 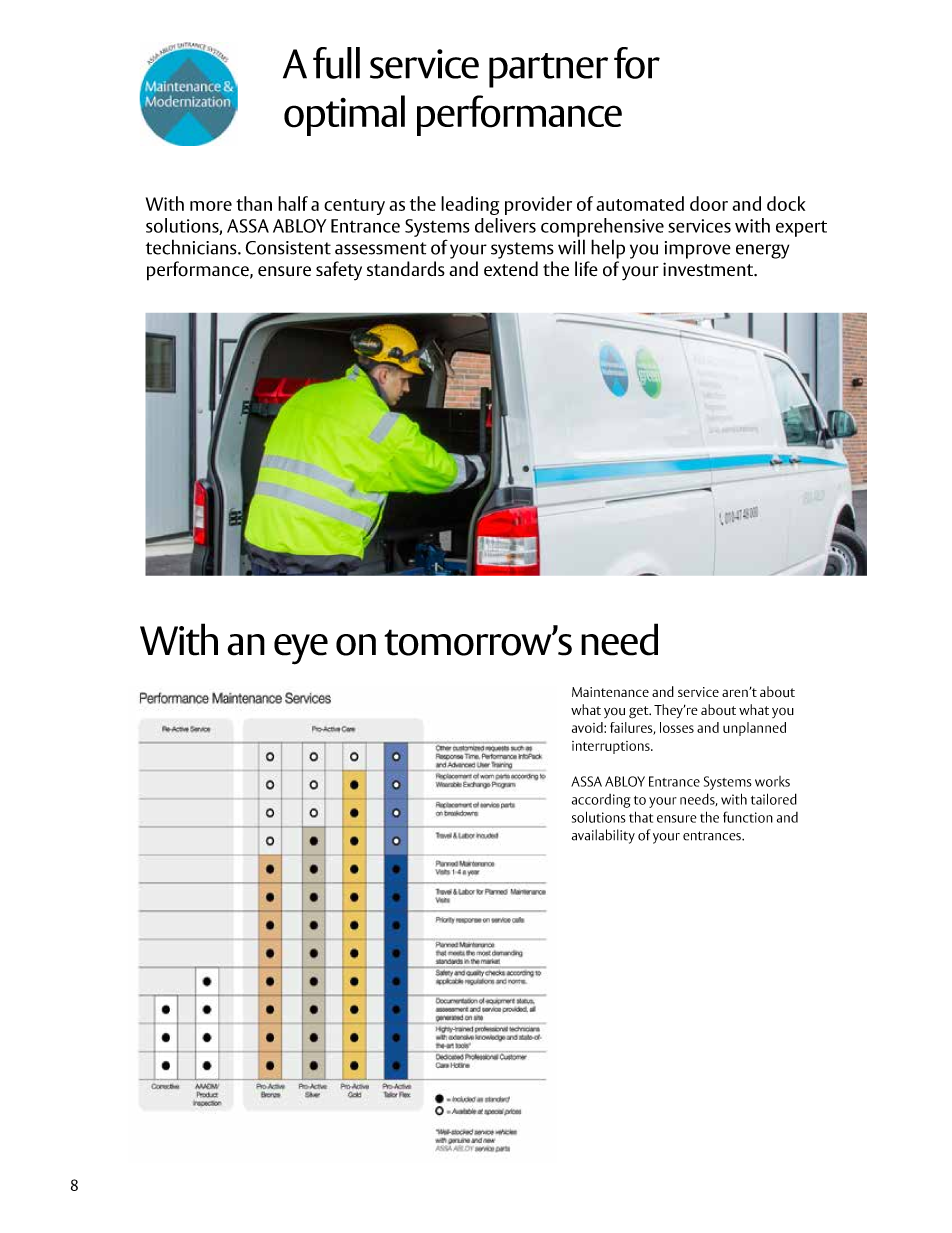 I want to click on door, so click(x=709, y=203).
